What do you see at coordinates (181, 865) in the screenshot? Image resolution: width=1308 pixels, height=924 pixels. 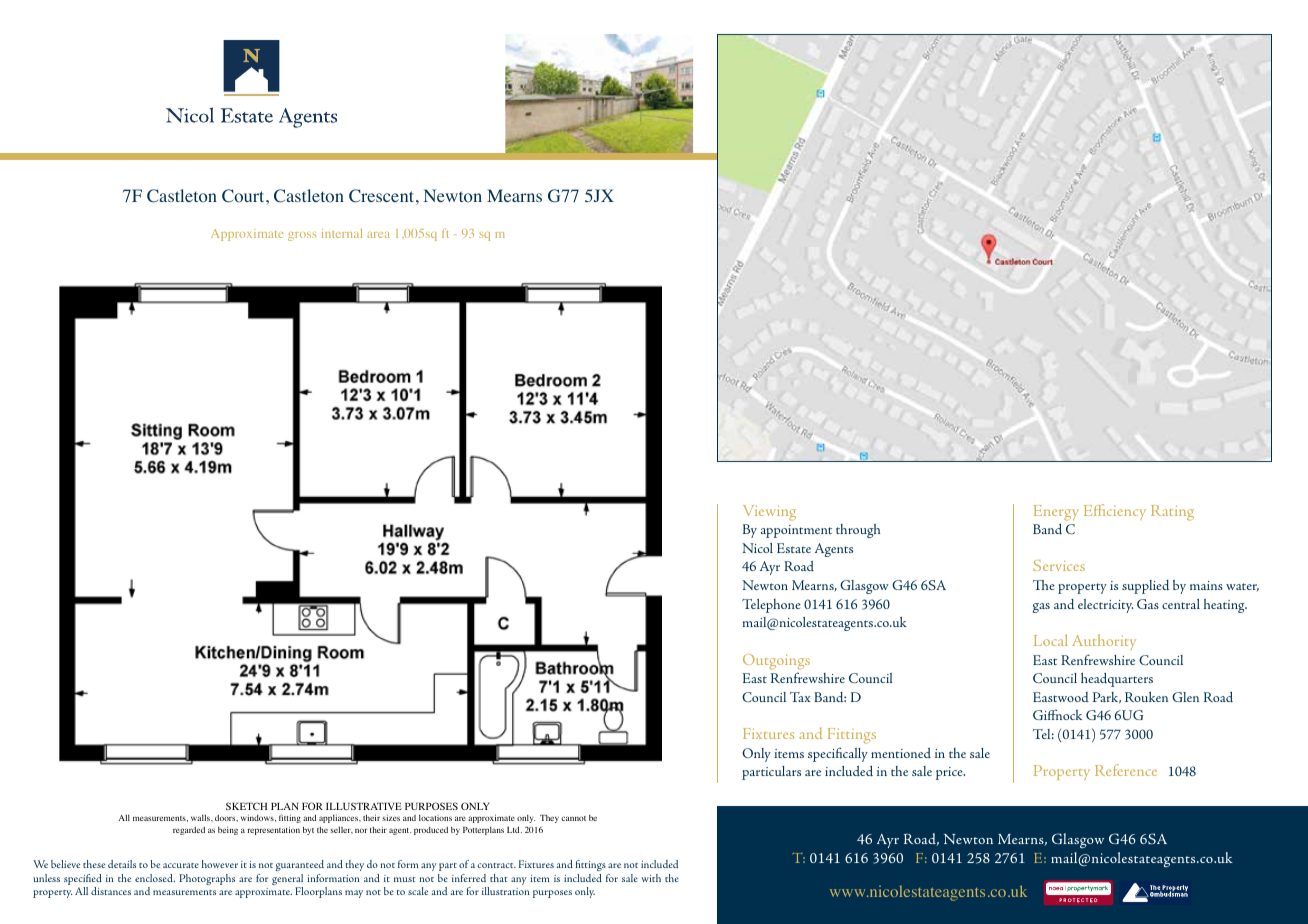 I see `accurate` at bounding box center [181, 865].
